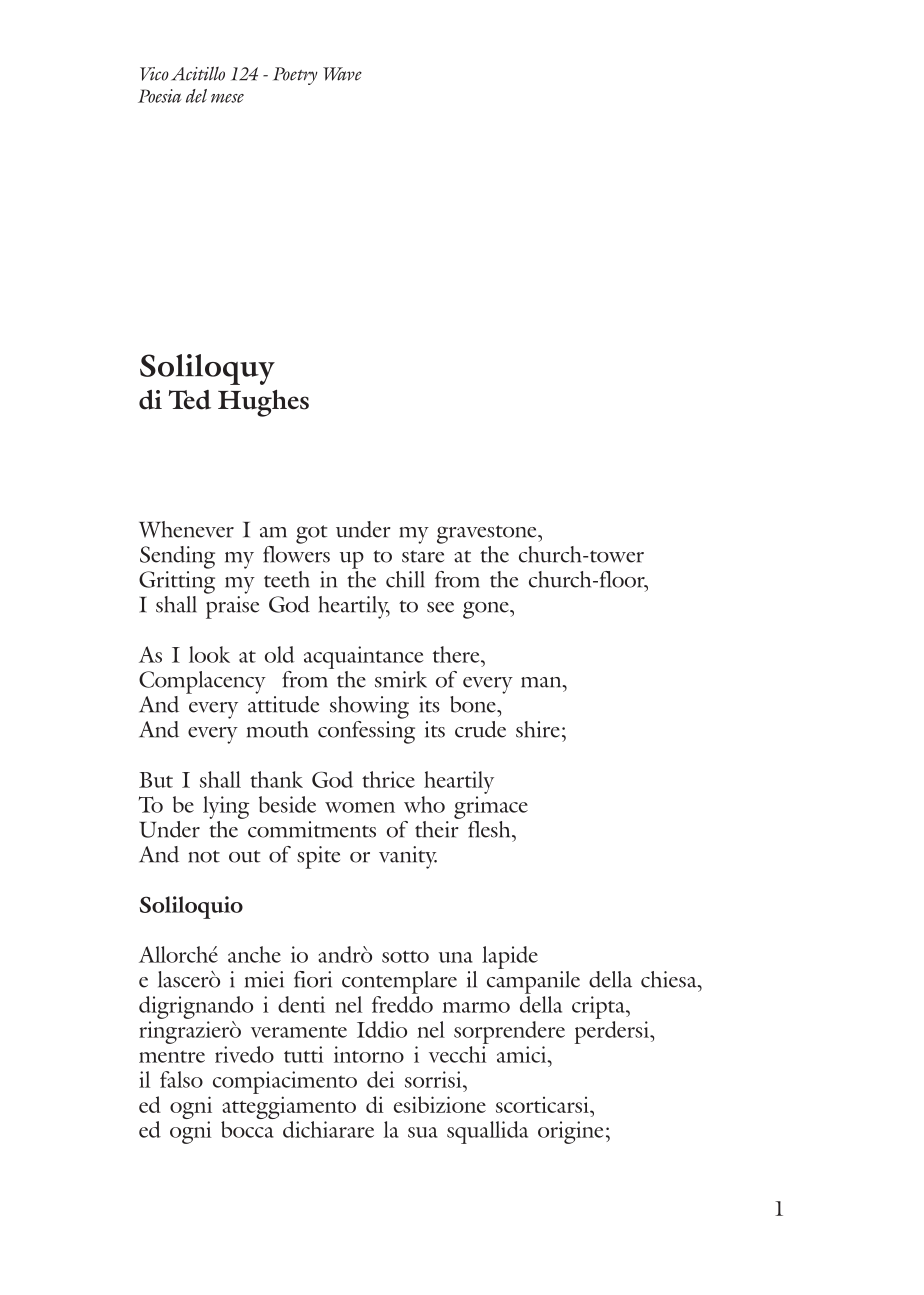 The width and height of the screenshot is (924, 1295). I want to click on not, so click(204, 856).
